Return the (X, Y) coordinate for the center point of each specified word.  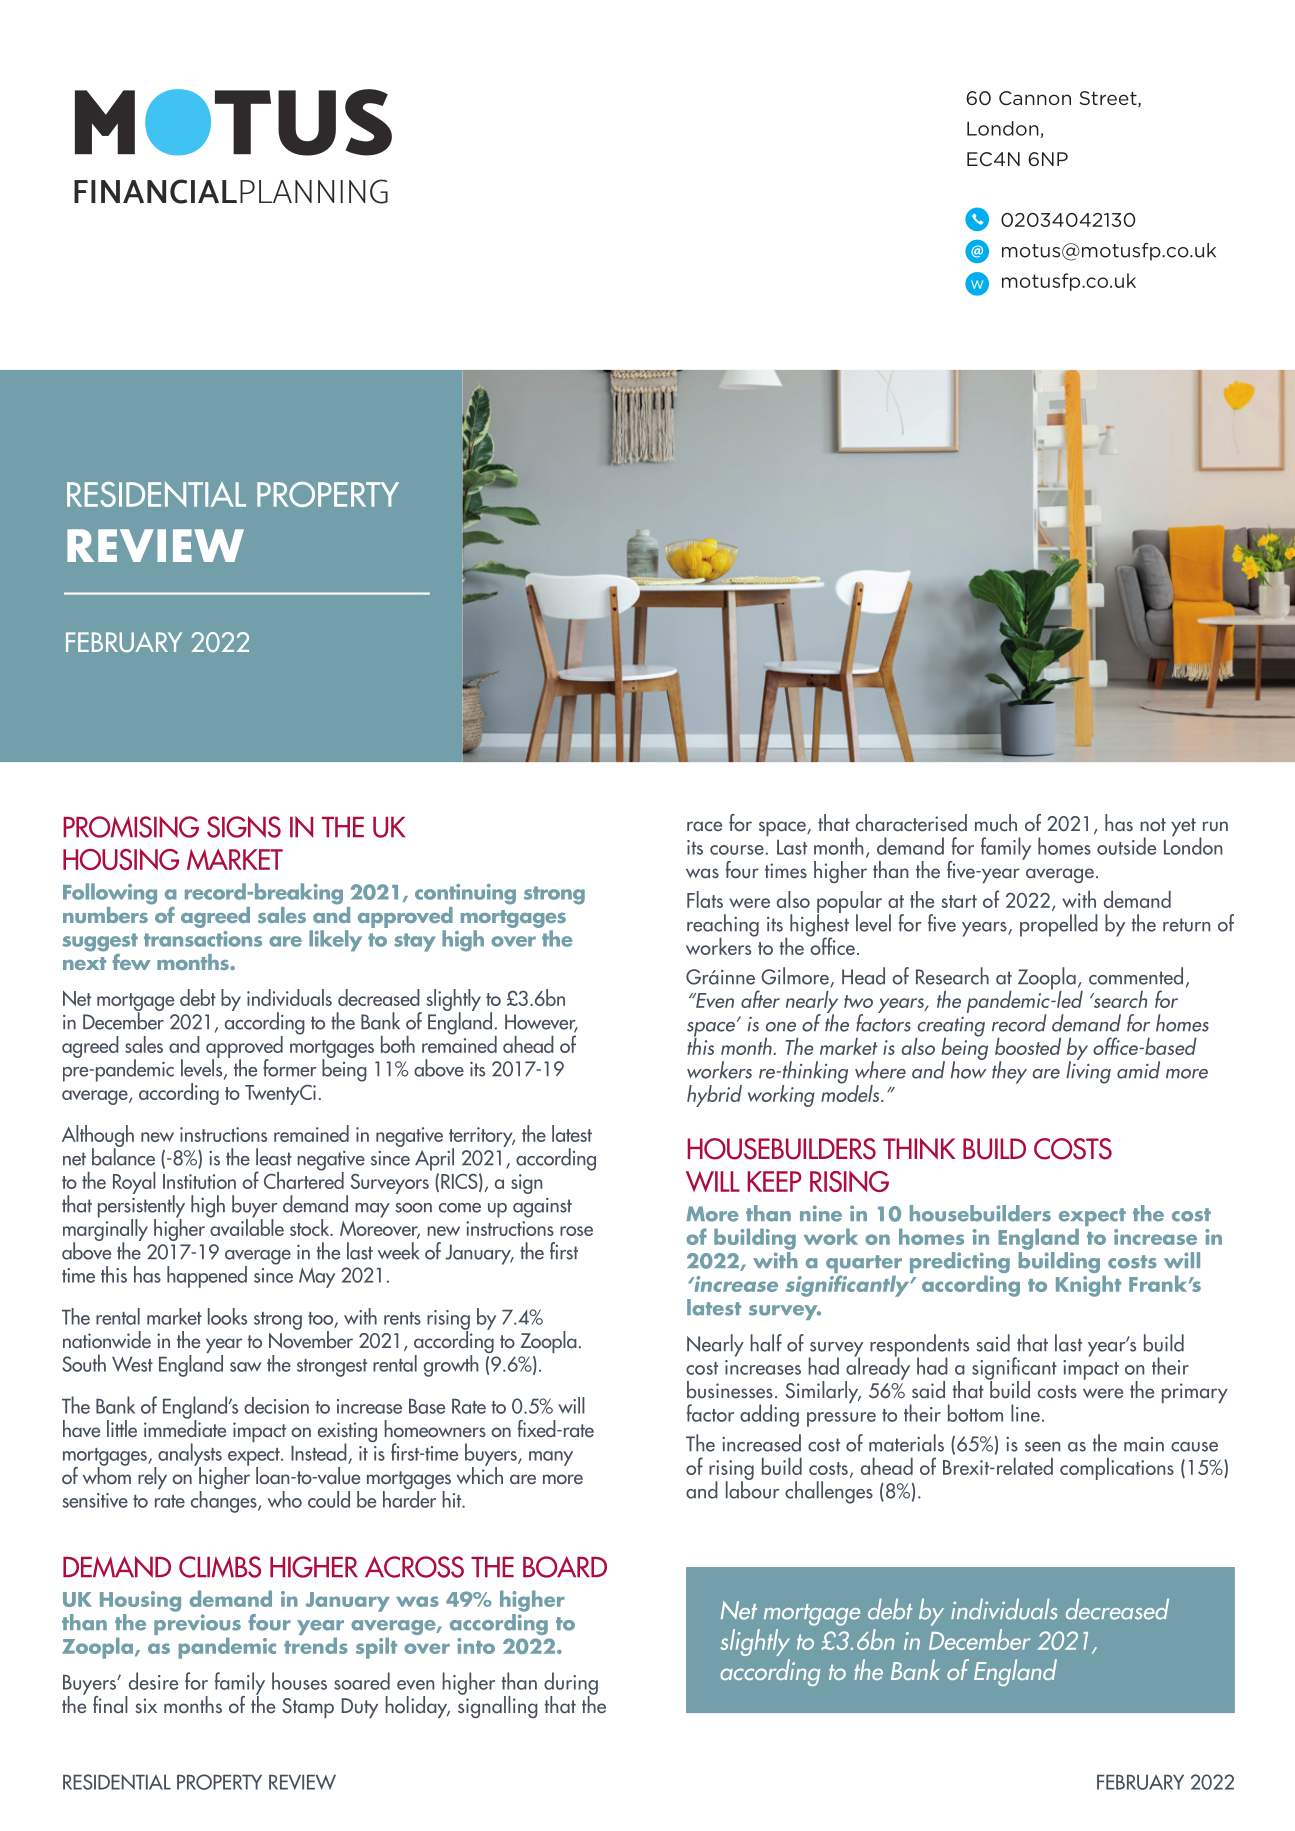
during (571, 1684)
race (704, 826)
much (996, 823)
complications (1117, 1469)
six (146, 1705)
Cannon (1035, 98)
